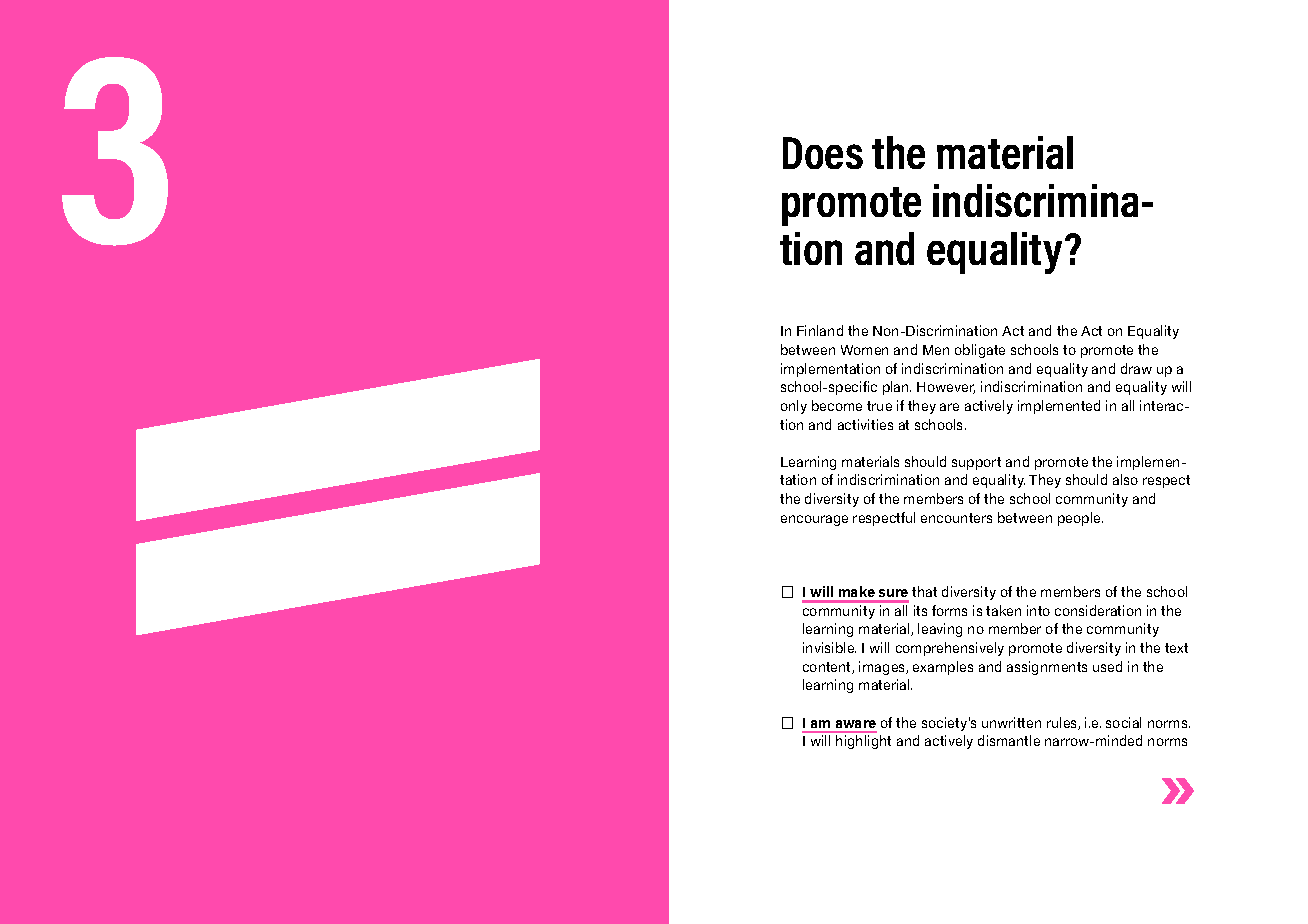  I want to click on unwritten, so click(1011, 722).
